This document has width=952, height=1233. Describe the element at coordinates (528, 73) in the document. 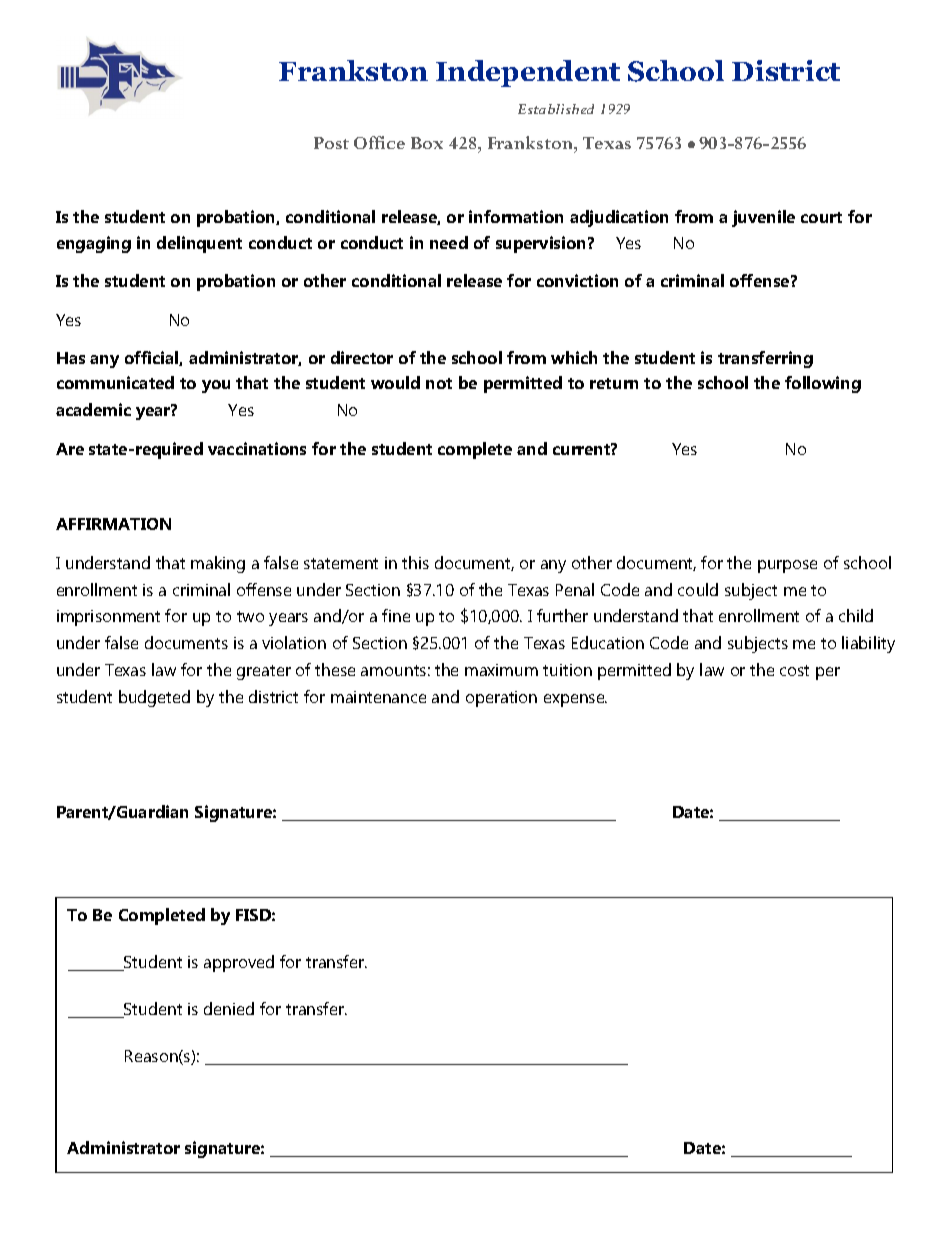

I see `Independent` at that location.
